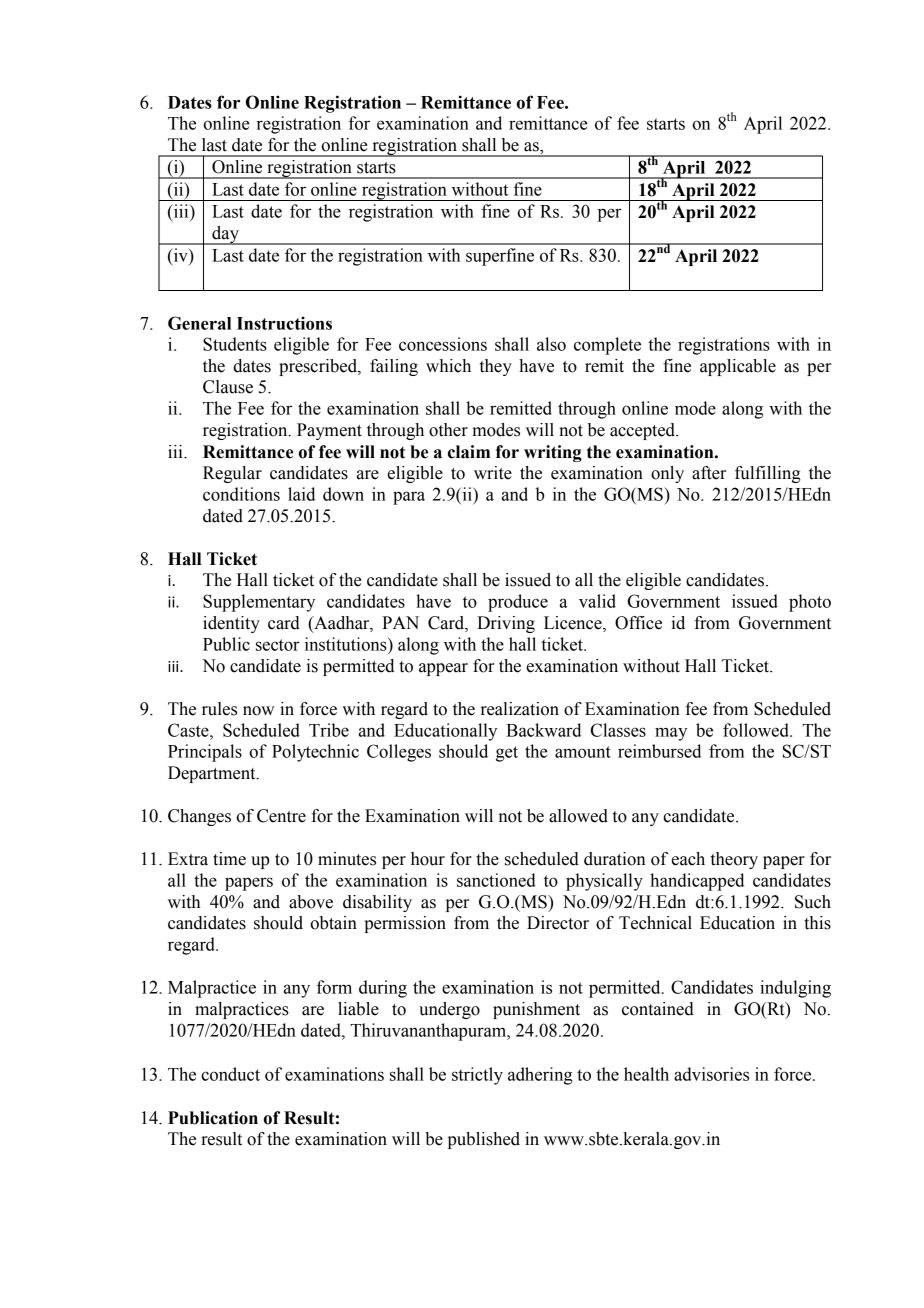 This image has height=1308, width=924. Describe the element at coordinates (232, 474) in the image. I see `Regular` at that location.
